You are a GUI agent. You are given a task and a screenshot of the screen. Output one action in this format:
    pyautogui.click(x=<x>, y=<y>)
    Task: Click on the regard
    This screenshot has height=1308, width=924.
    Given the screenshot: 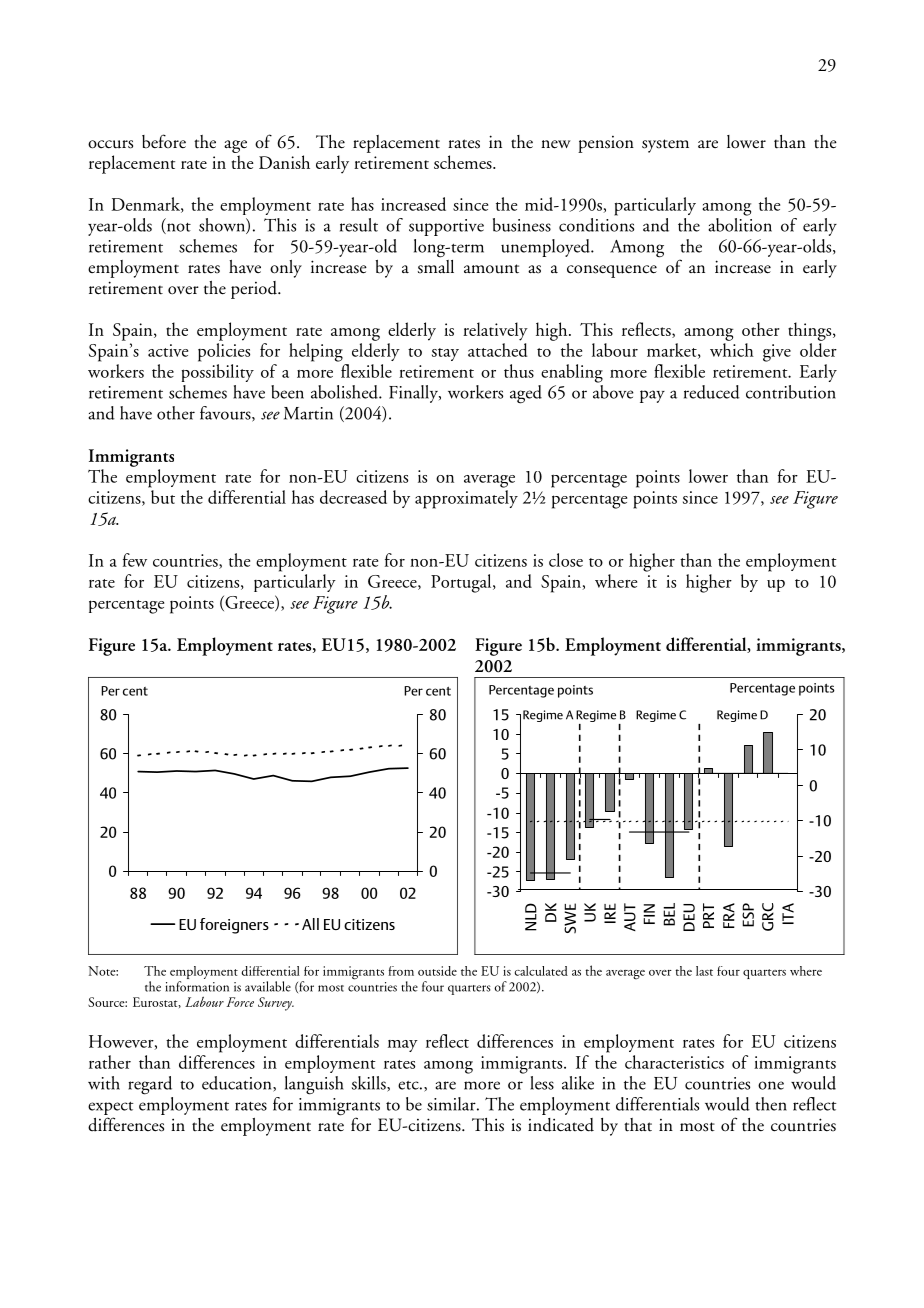 What is the action you would take?
    pyautogui.click(x=150, y=1085)
